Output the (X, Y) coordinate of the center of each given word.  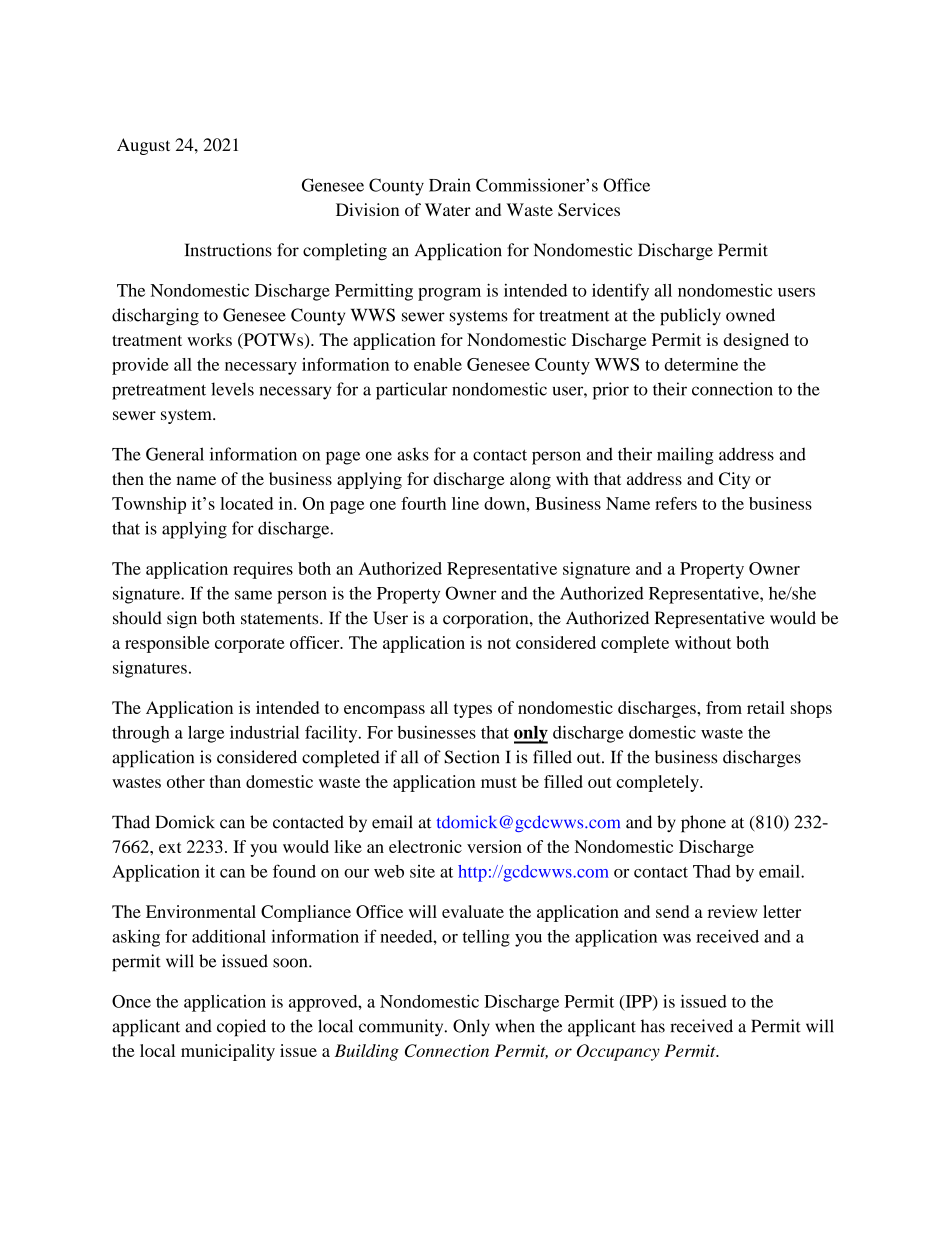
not (499, 643)
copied (241, 1028)
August (143, 146)
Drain (450, 185)
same (253, 595)
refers (676, 503)
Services (589, 209)
